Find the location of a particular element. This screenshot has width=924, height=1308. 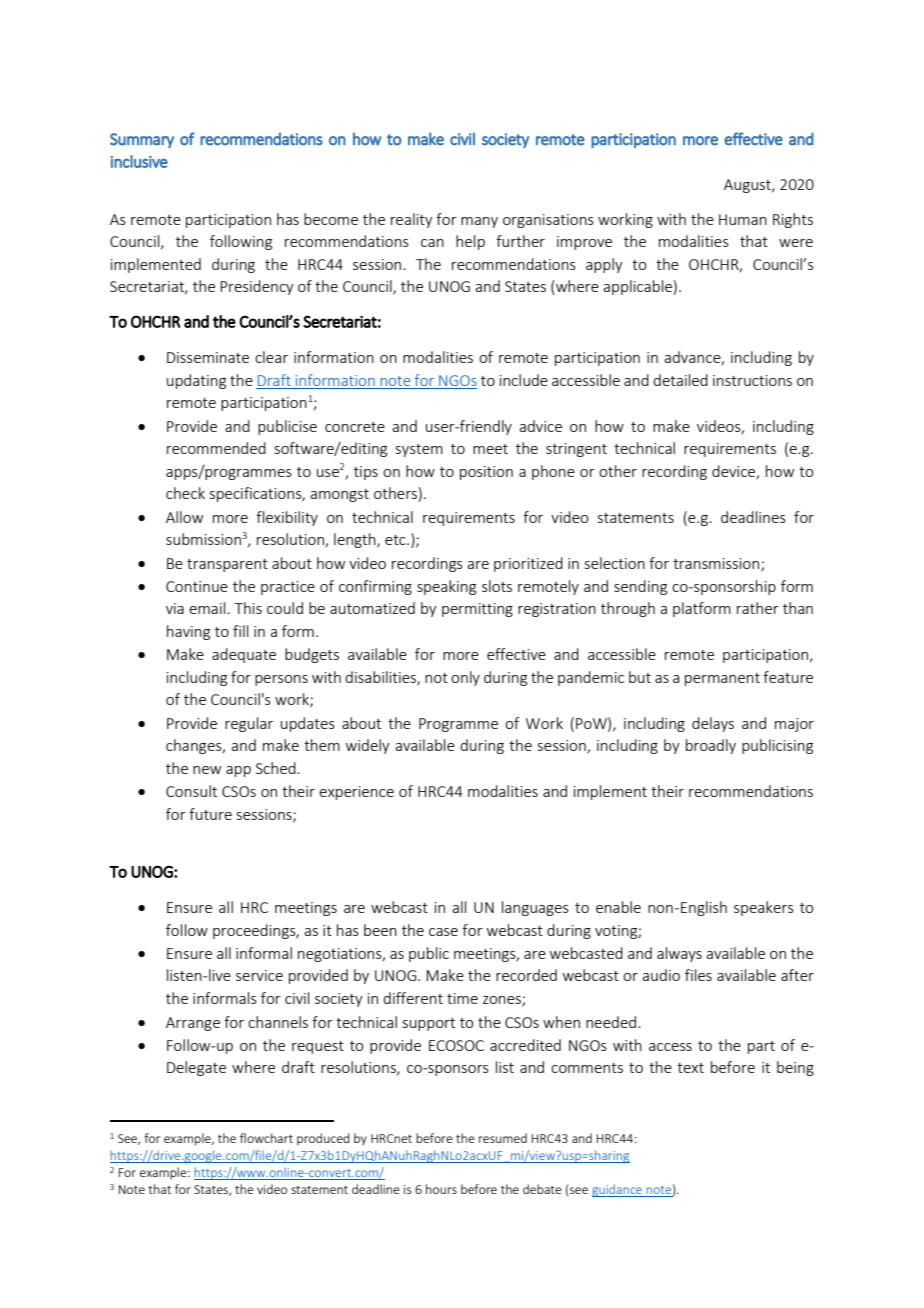

Human is located at coordinates (743, 219).
